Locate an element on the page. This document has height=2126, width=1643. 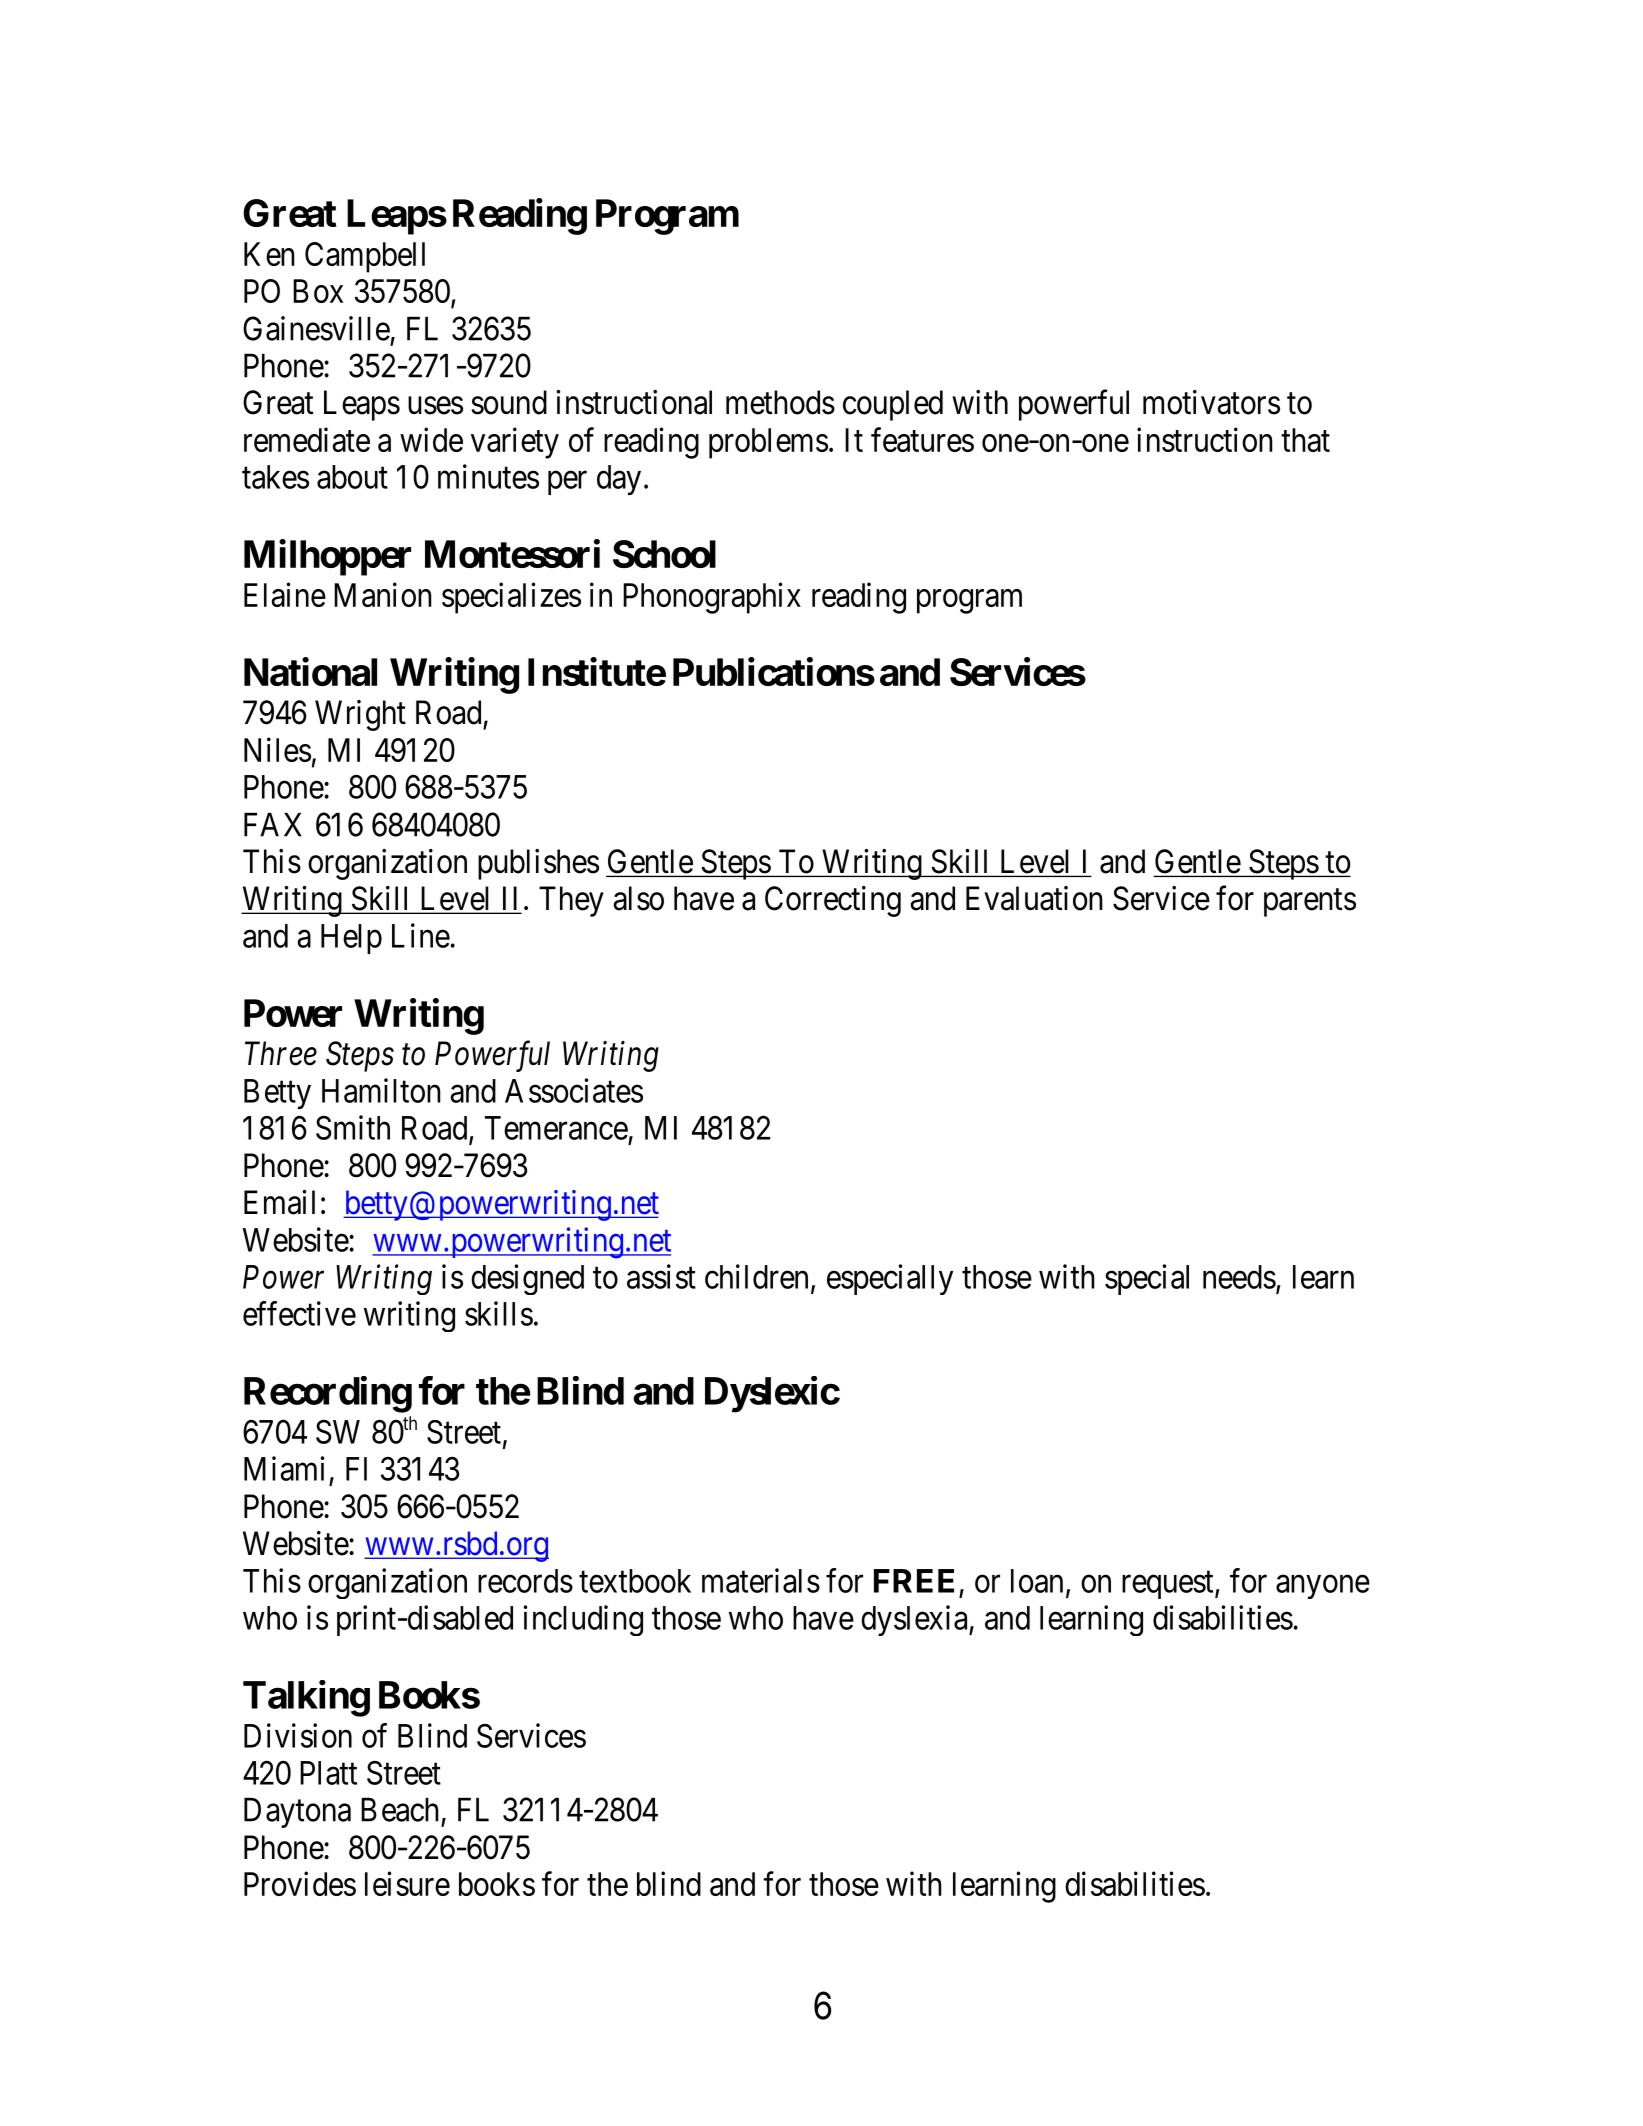
Beach is located at coordinates (400, 1810).
